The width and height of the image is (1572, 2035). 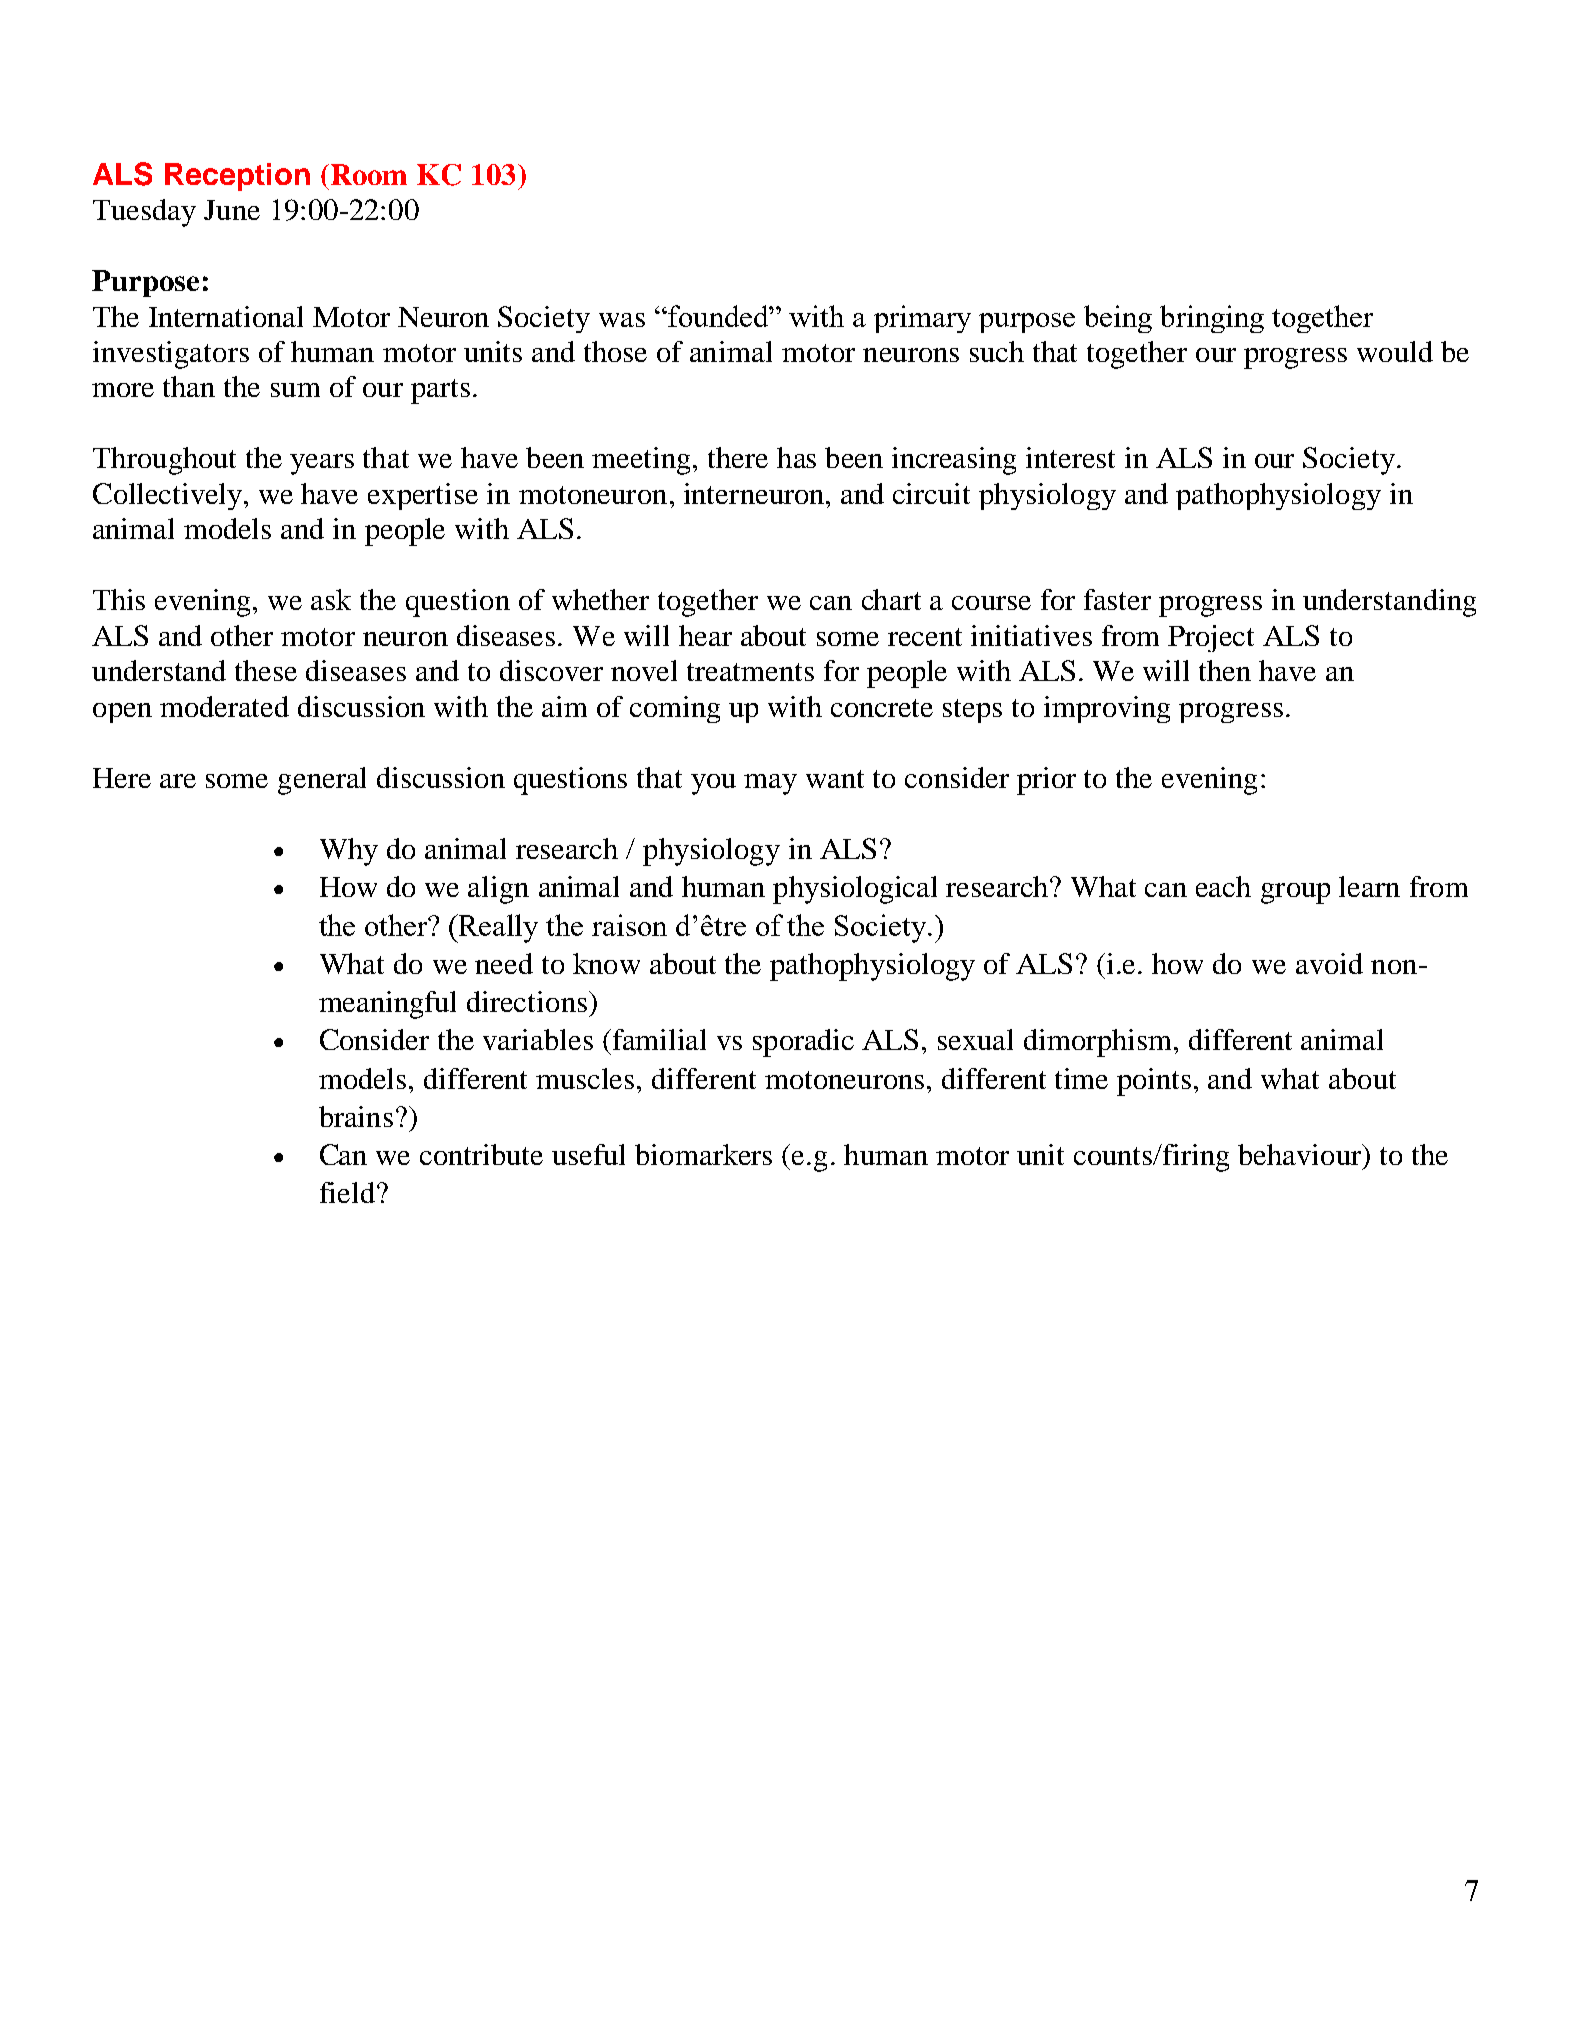 I want to click on bringing, so click(x=1212, y=319).
